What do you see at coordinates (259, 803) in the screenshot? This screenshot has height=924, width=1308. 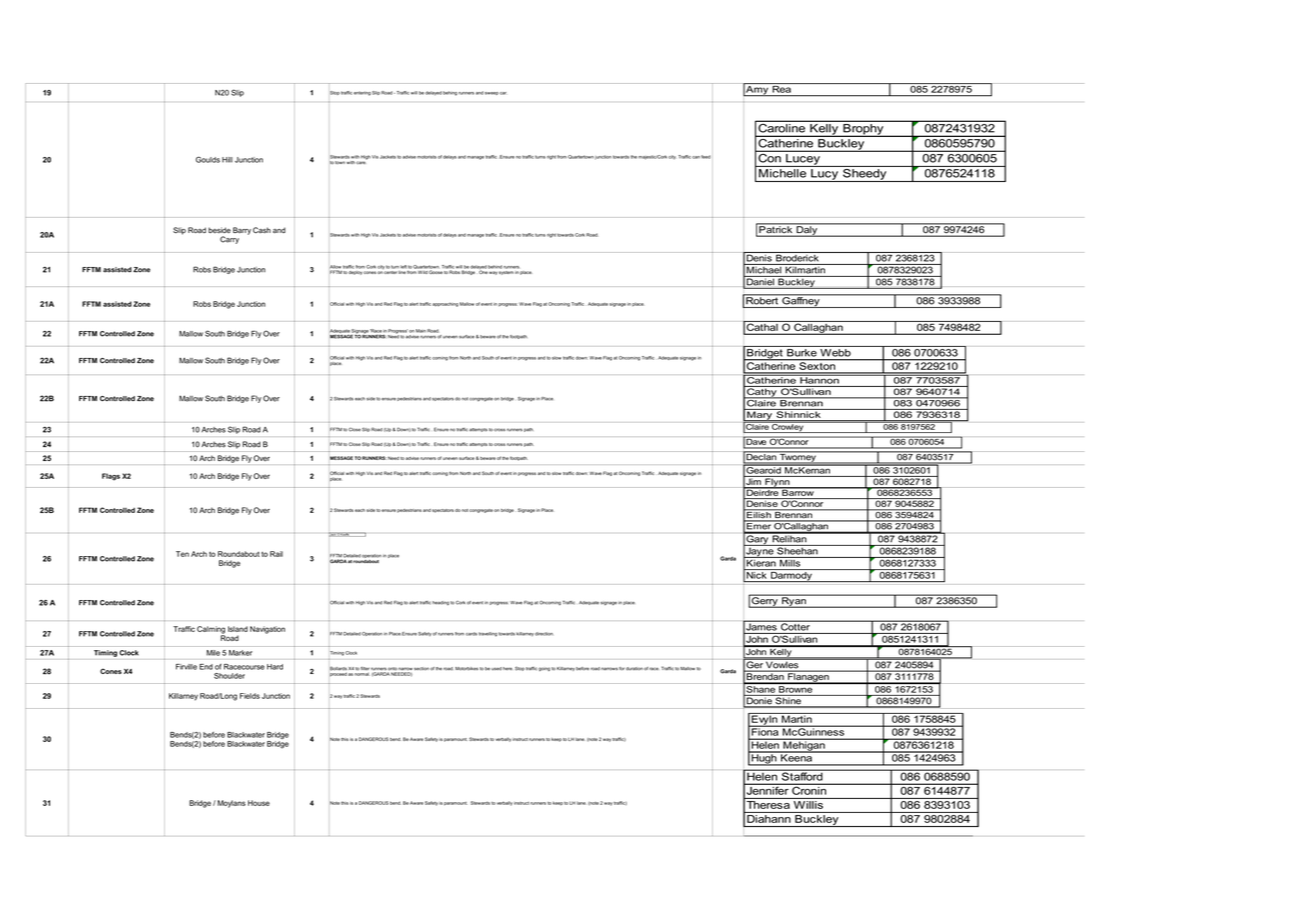 I see `House` at bounding box center [259, 803].
